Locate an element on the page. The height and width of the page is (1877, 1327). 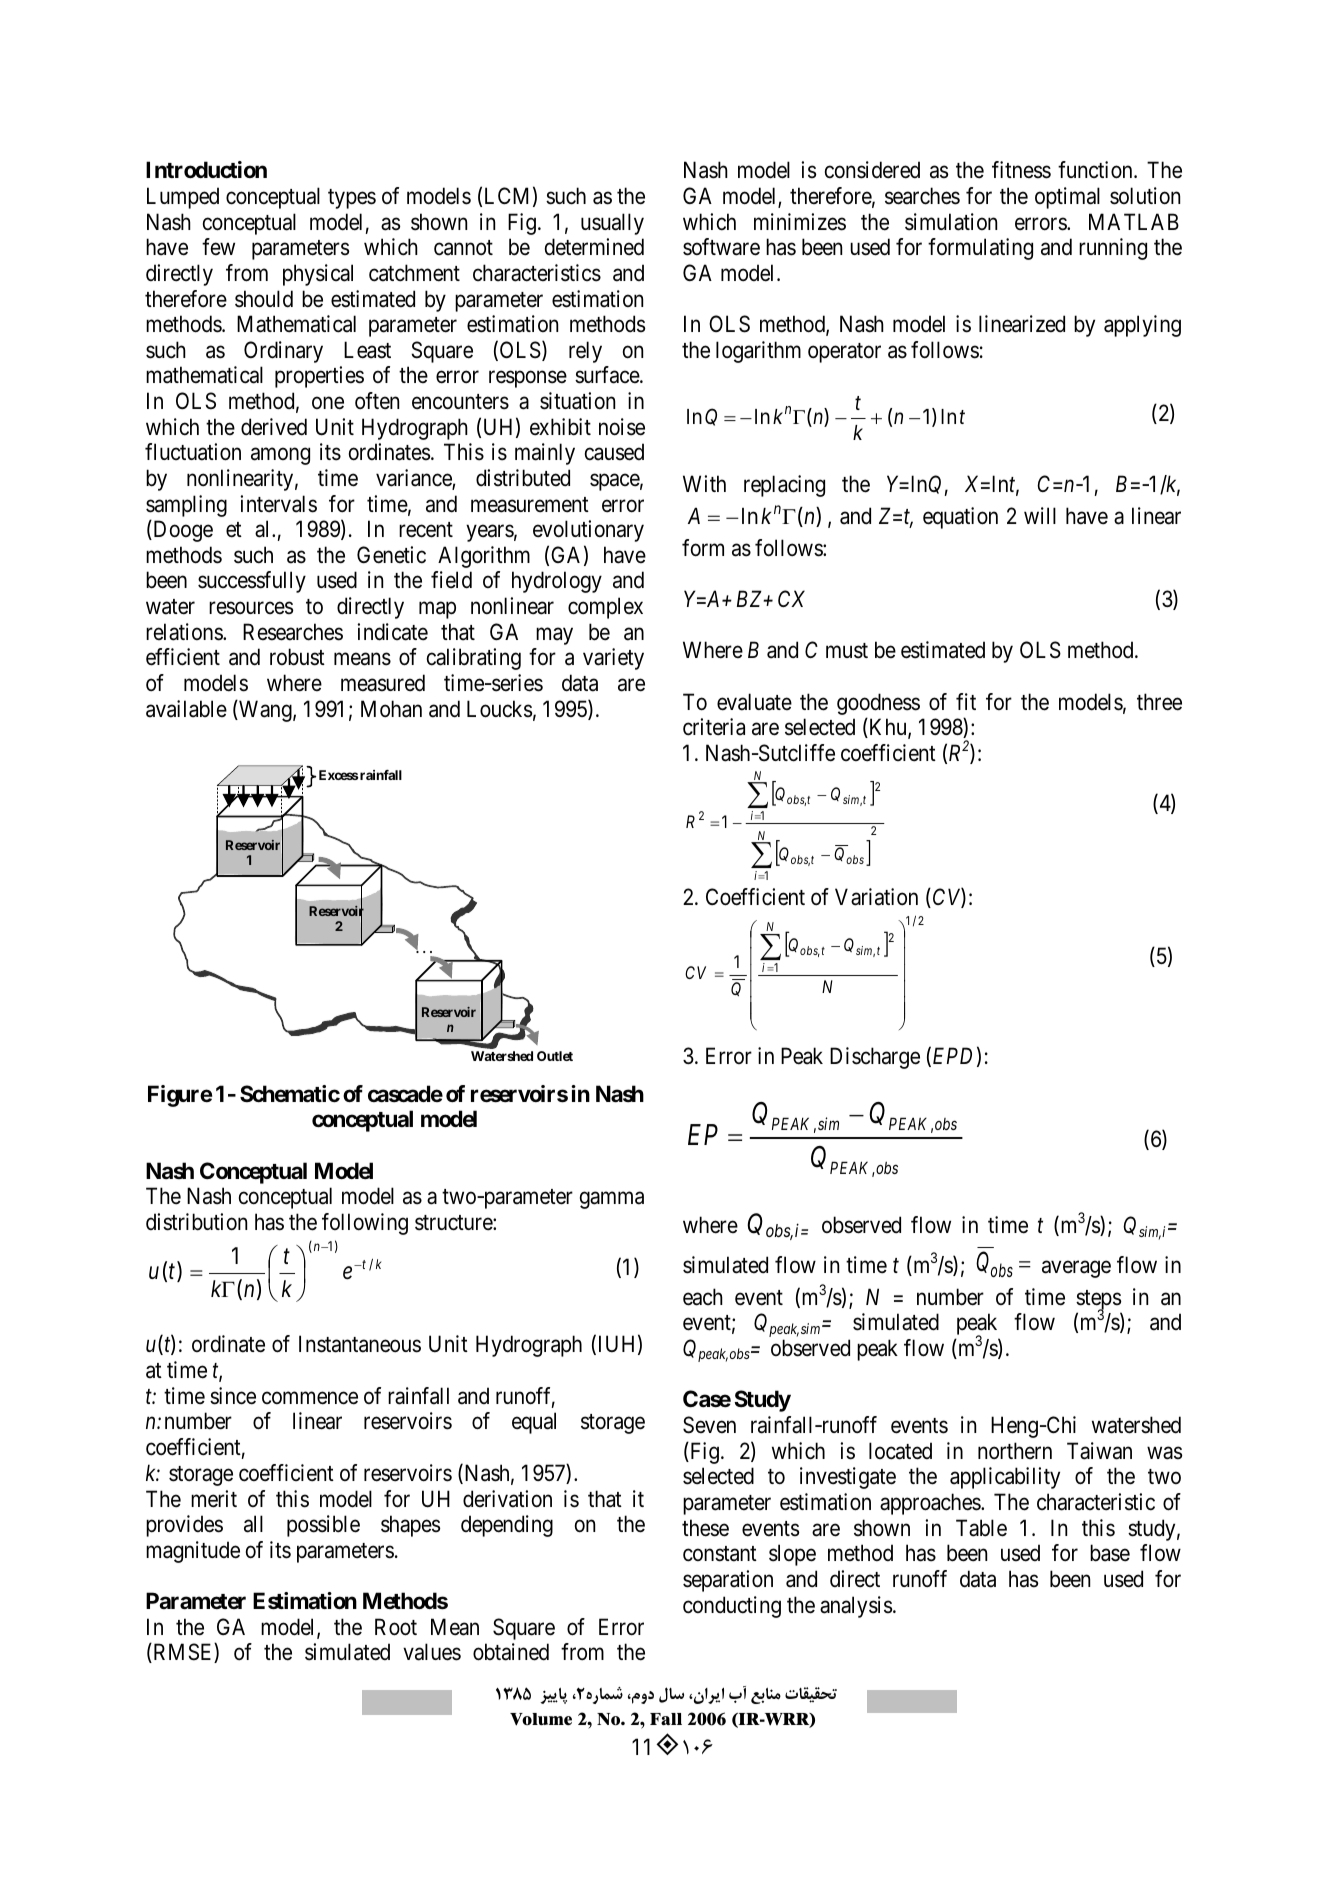
software is located at coordinates (721, 247).
